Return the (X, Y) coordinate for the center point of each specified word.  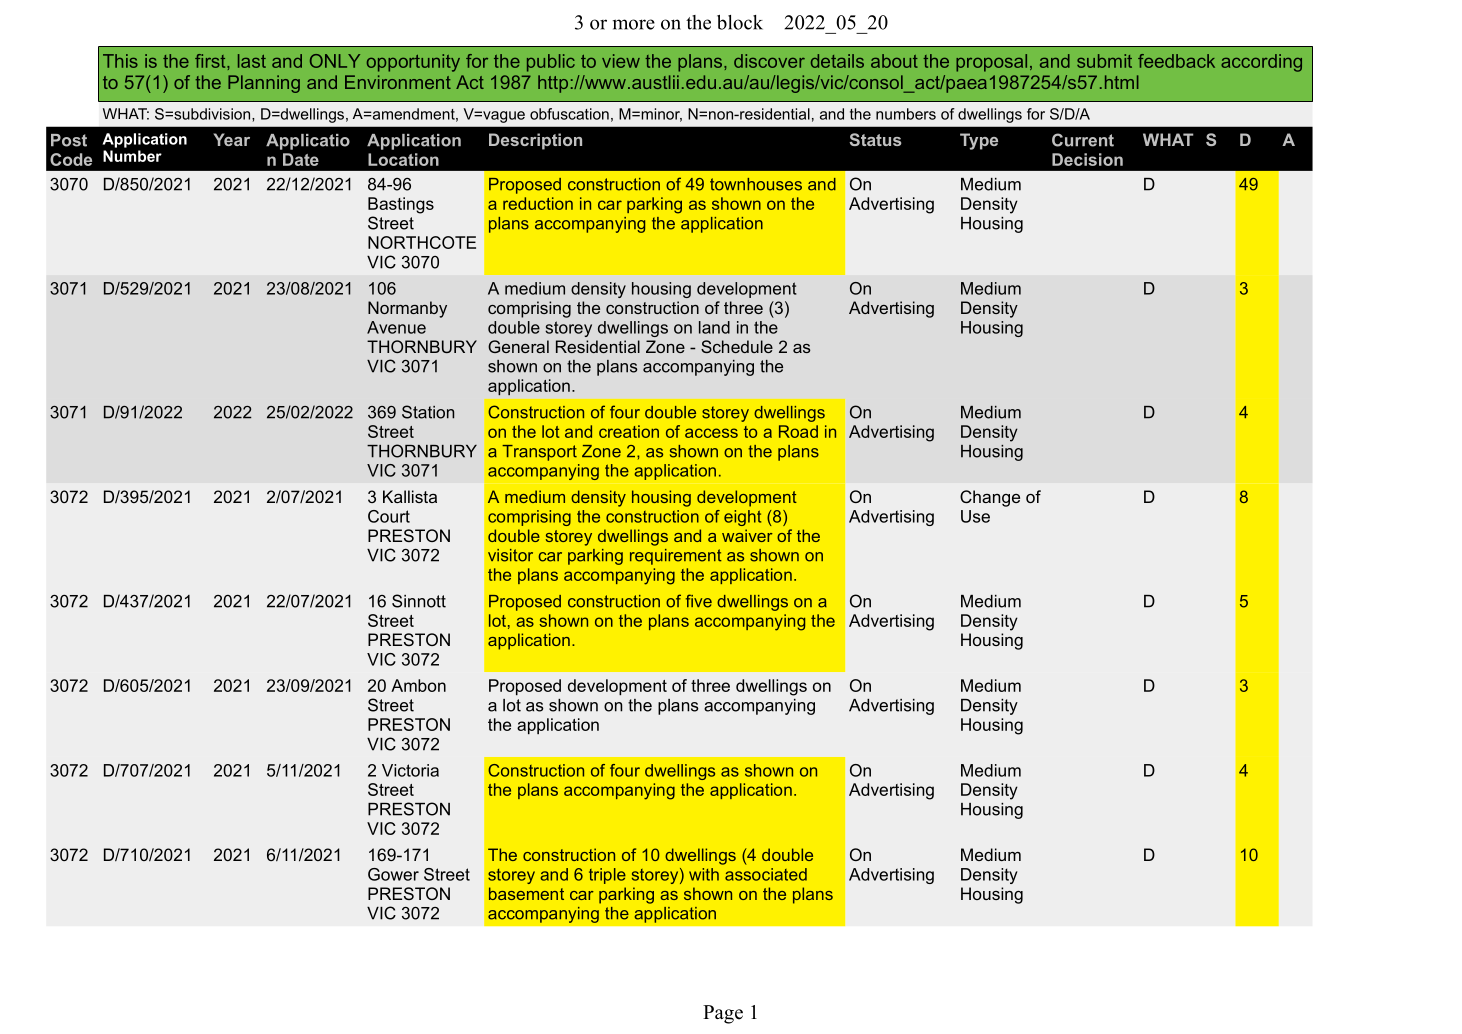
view (621, 61)
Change (990, 498)
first (211, 61)
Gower (393, 874)
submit (1104, 61)
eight (742, 518)
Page (723, 1014)
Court (389, 516)
